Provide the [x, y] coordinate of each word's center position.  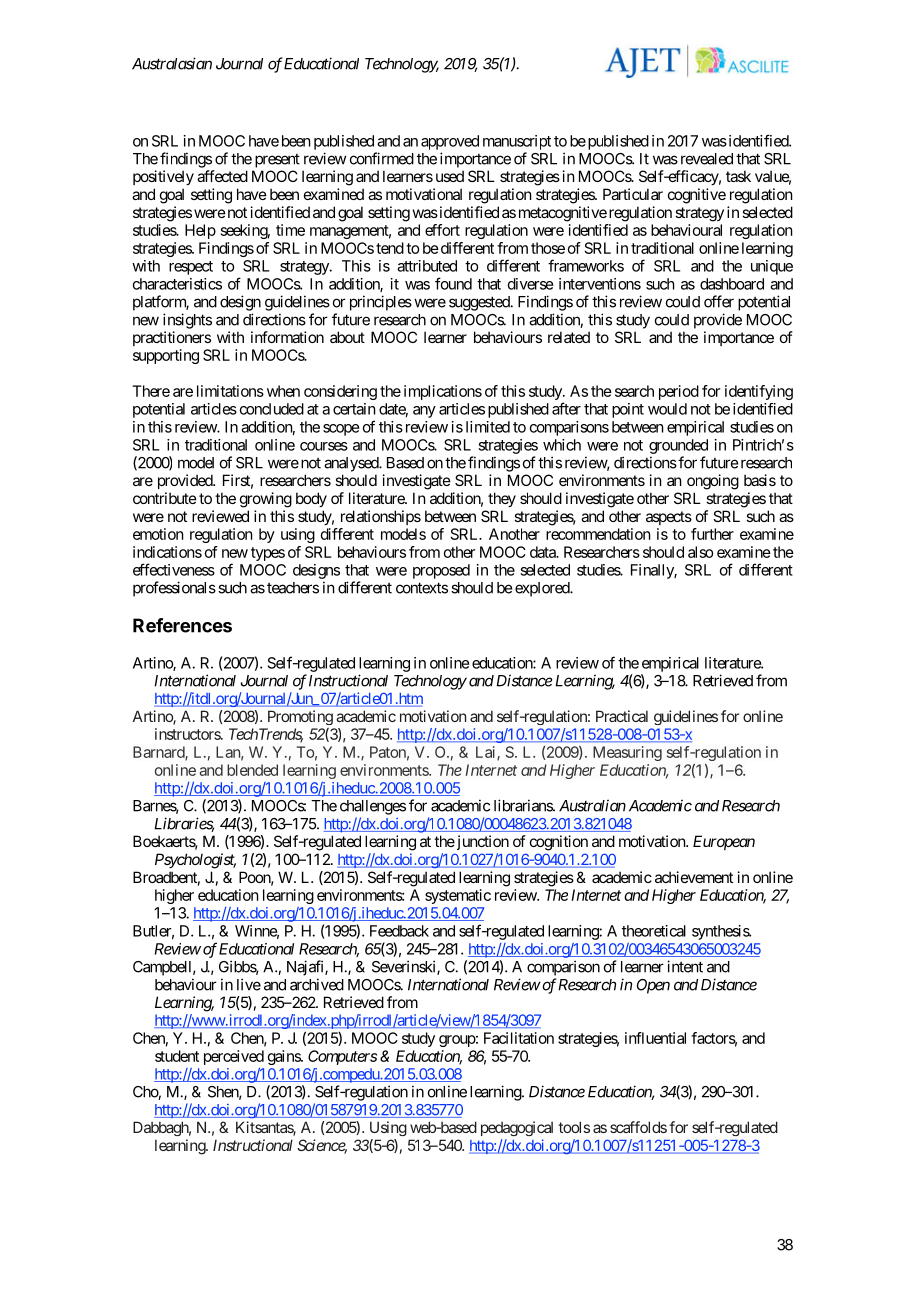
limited [488, 427]
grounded [678, 446]
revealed [707, 159]
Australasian [172, 63]
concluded [272, 409]
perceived [234, 1057]
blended [252, 770]
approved [450, 142]
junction [481, 842]
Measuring [627, 753]
